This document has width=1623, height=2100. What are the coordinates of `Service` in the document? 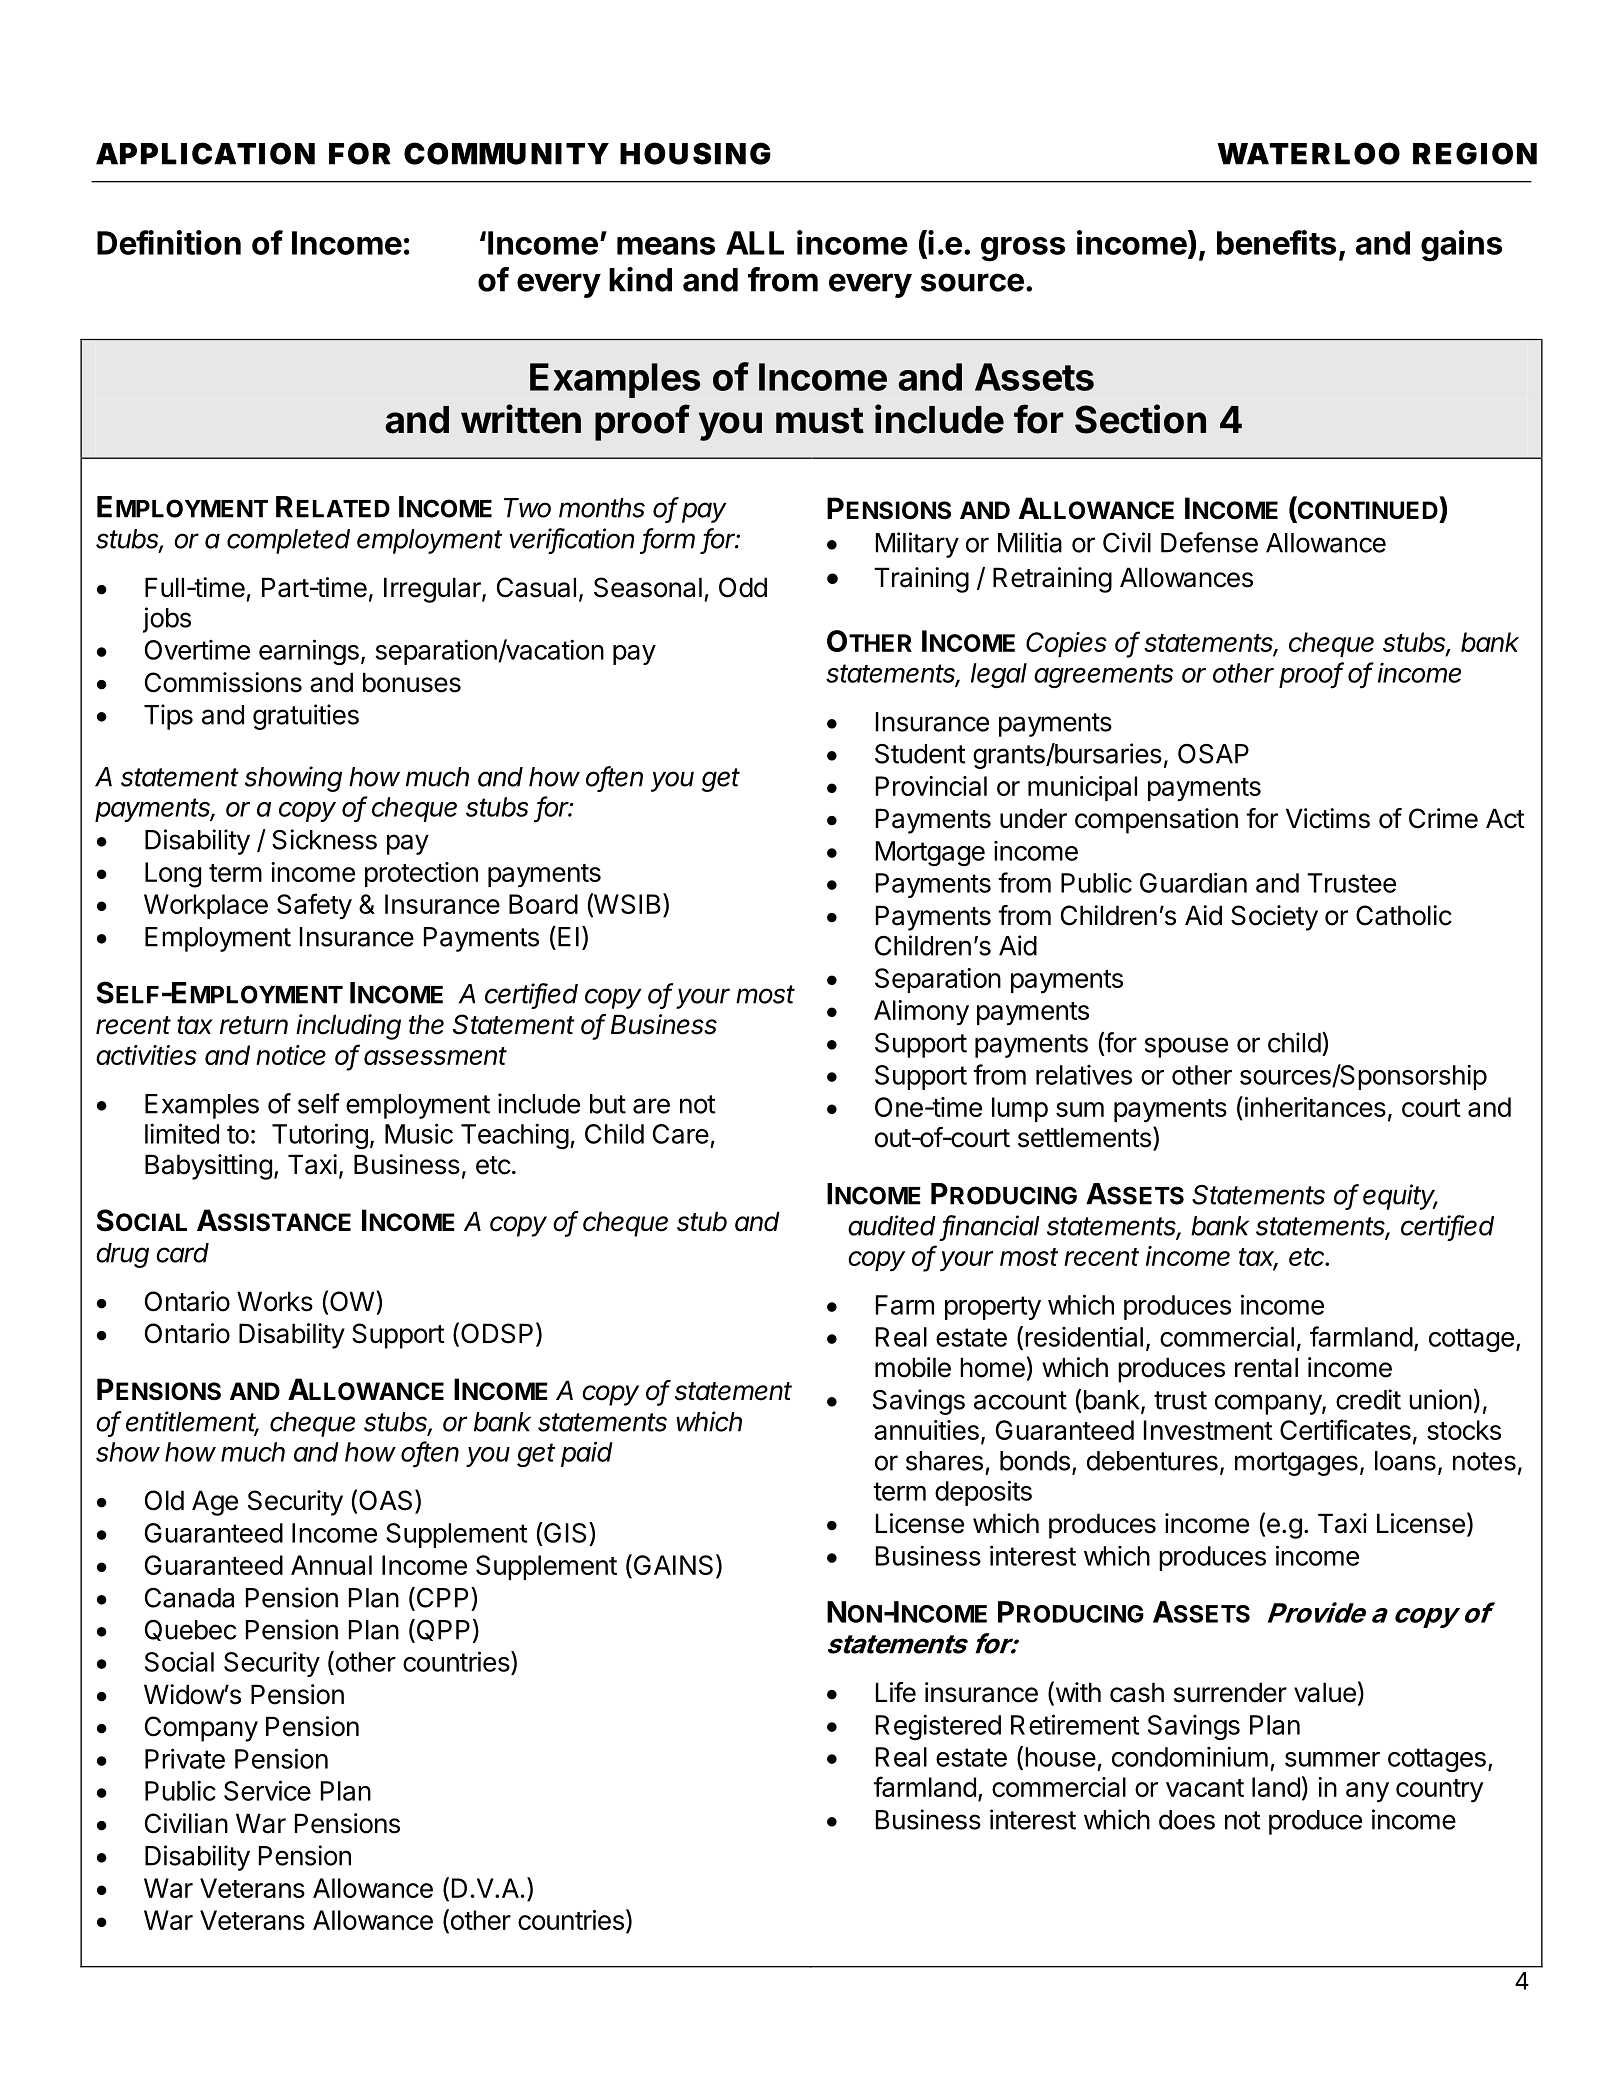 It's located at (267, 1790).
